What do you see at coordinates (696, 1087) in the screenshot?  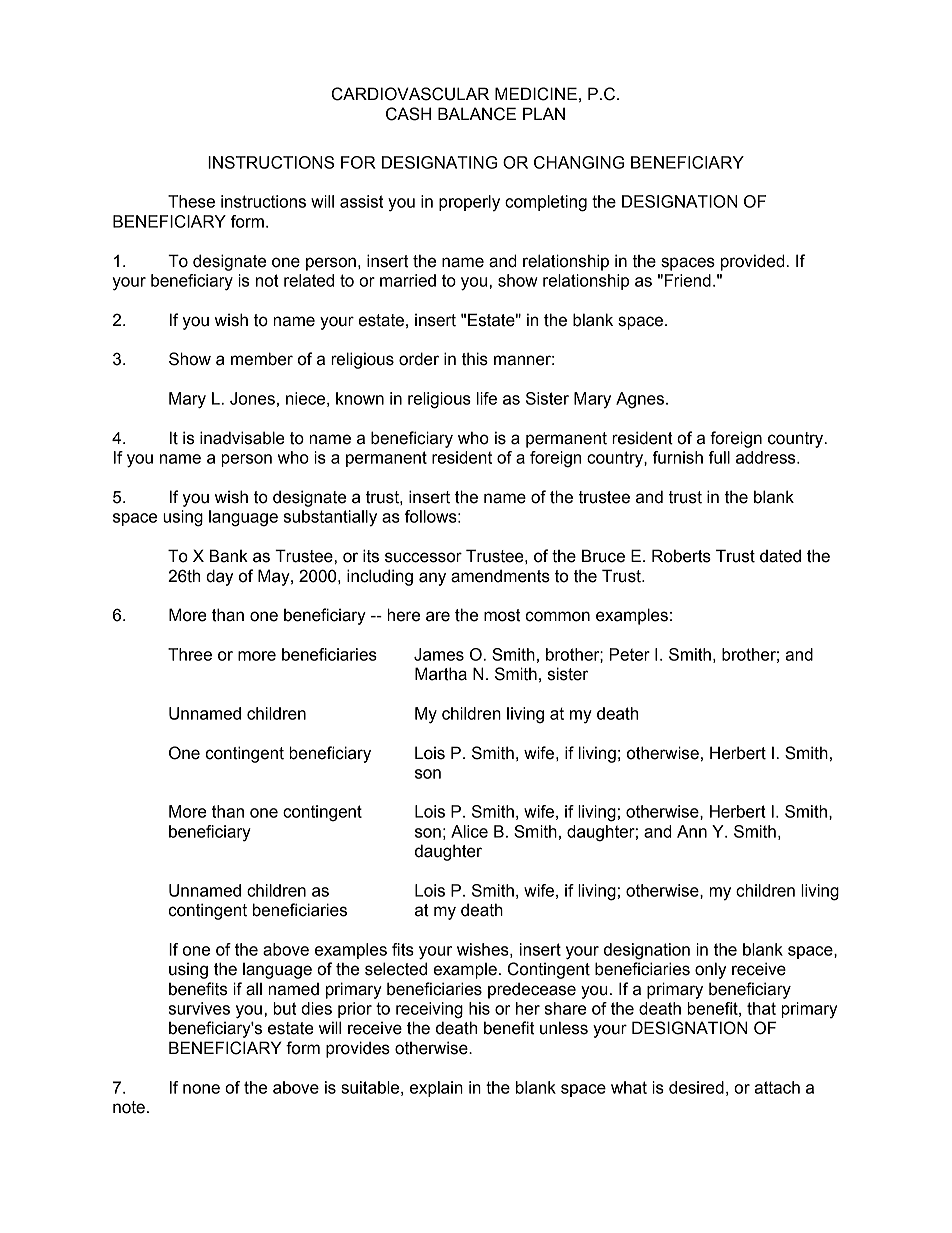 I see `desired` at bounding box center [696, 1087].
